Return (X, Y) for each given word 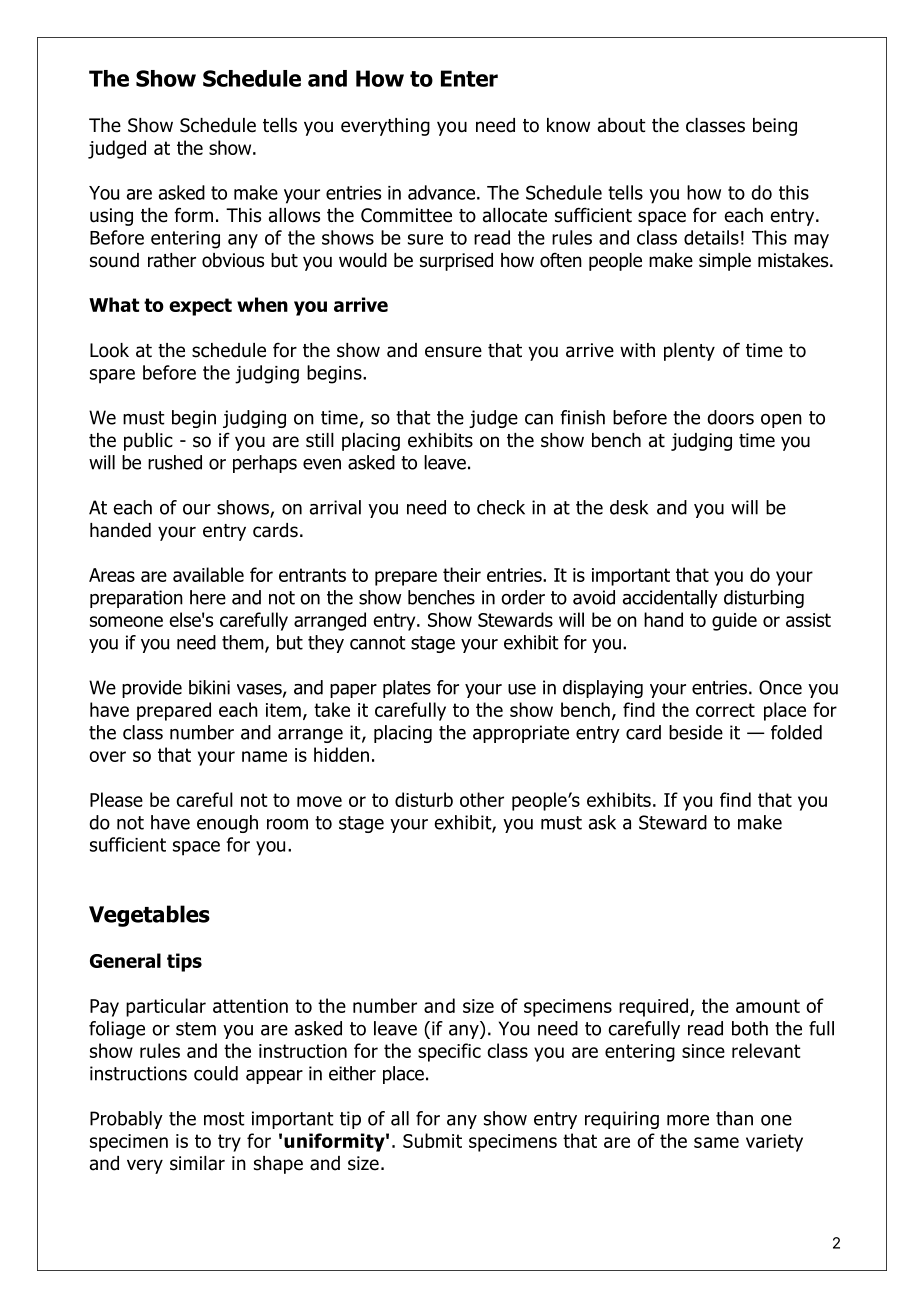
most (224, 1119)
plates (407, 689)
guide (734, 621)
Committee (406, 215)
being (775, 127)
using (111, 217)
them (244, 643)
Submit (432, 1140)
